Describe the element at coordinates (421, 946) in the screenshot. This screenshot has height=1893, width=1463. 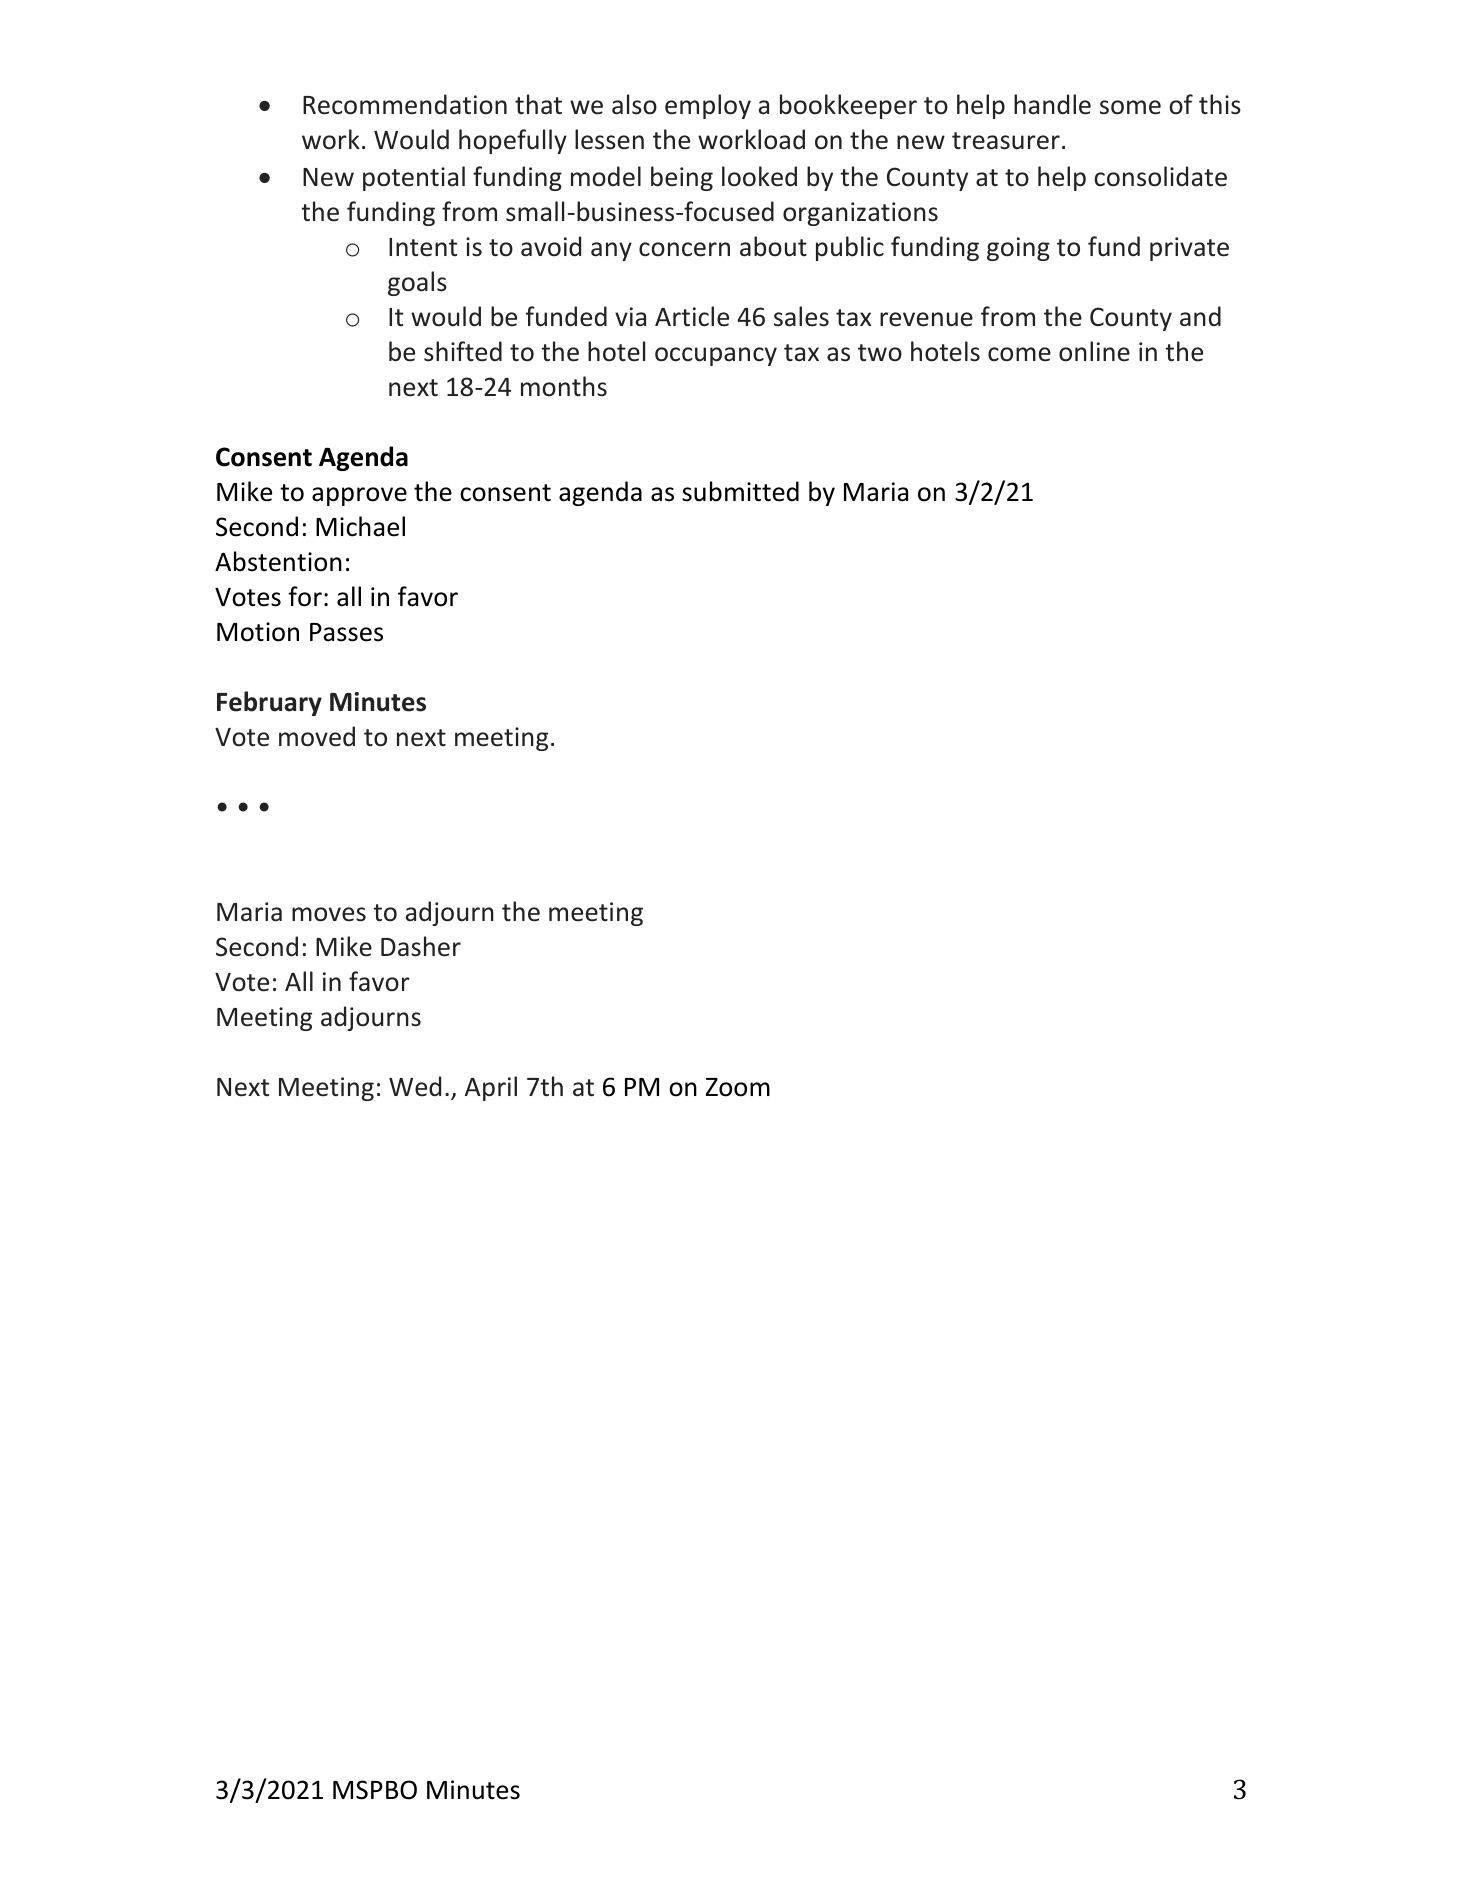
I see `Dasher` at that location.
